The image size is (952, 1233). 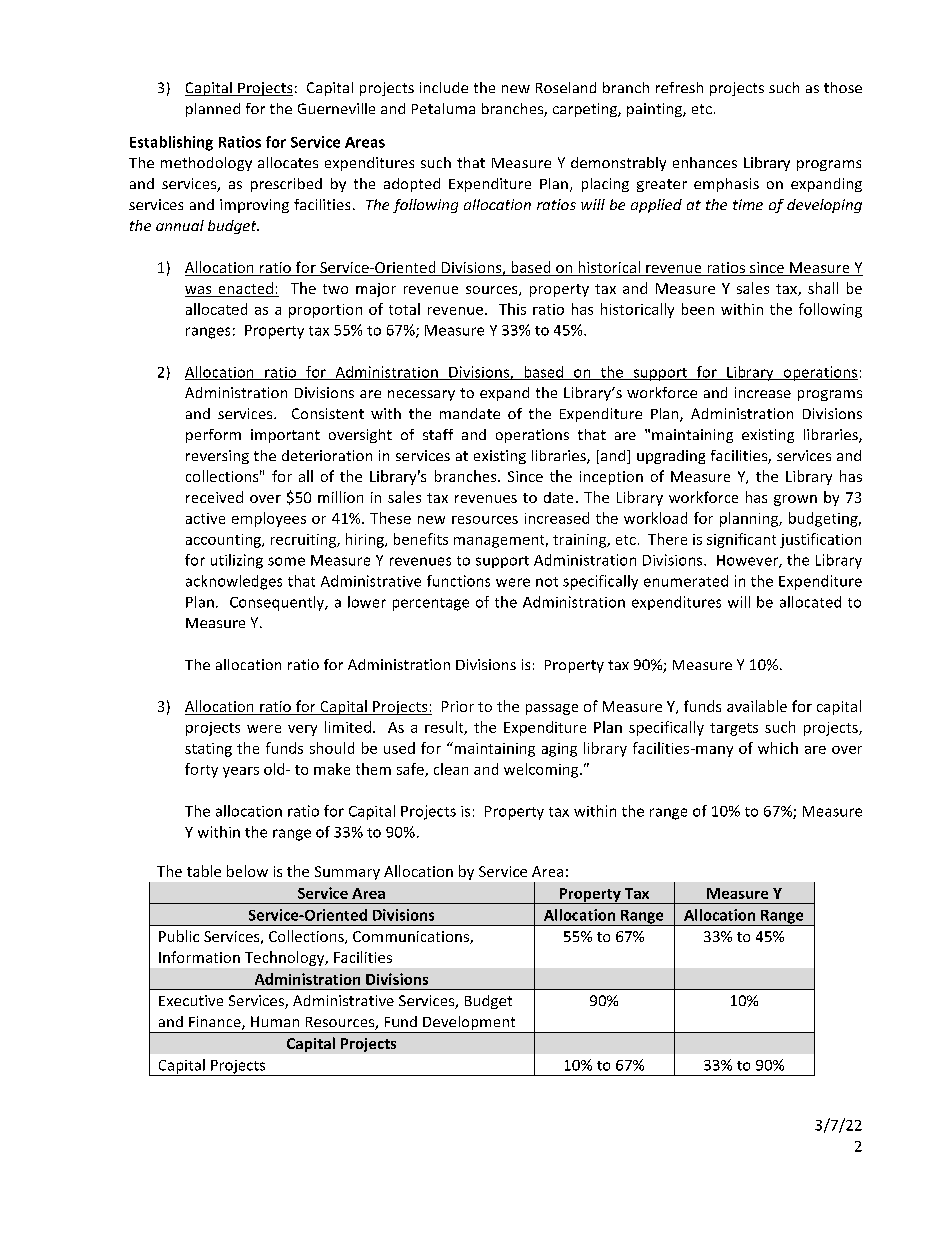 What do you see at coordinates (741, 540) in the screenshot?
I see `significant` at bounding box center [741, 540].
